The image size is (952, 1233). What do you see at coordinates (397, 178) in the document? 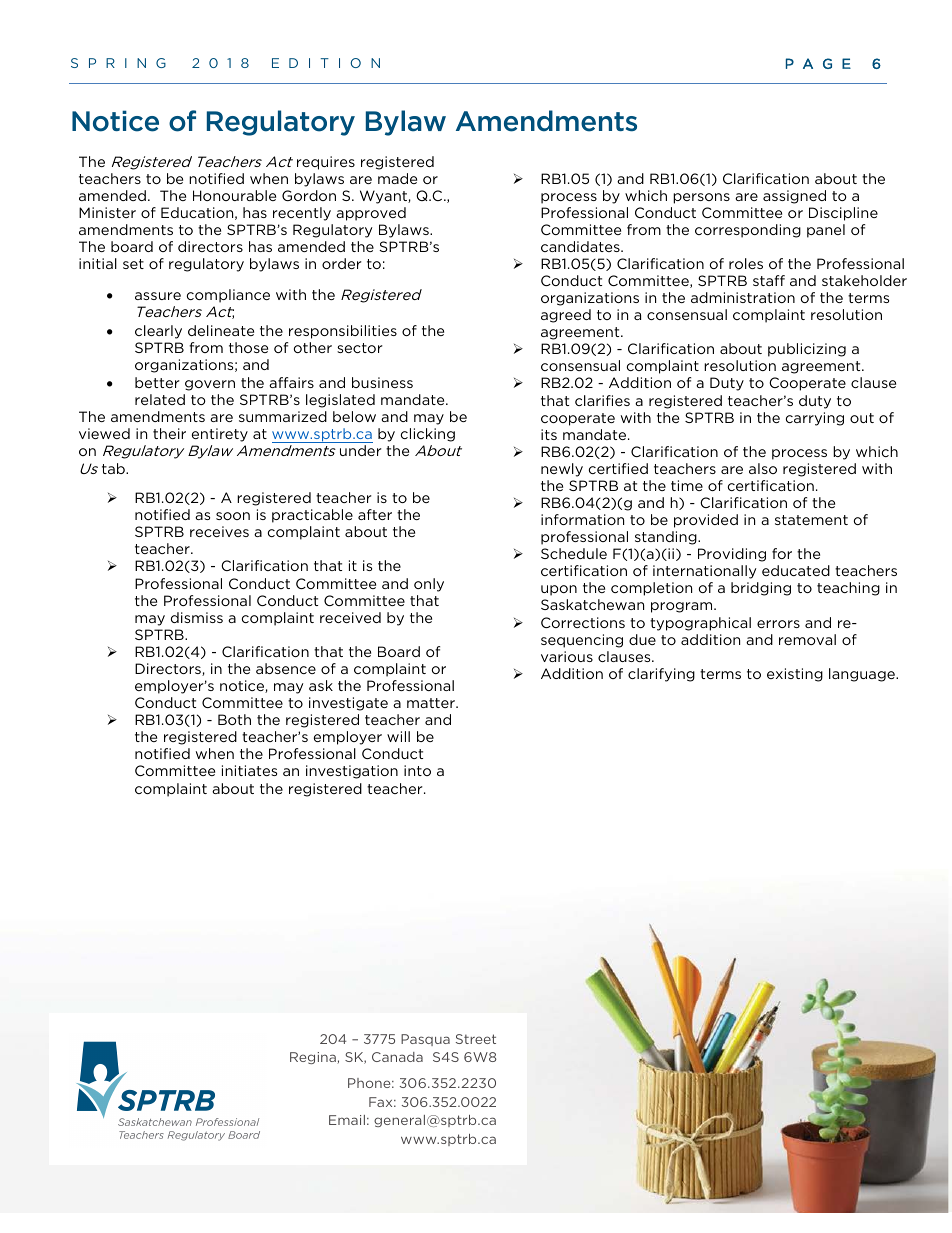
I see `made` at bounding box center [397, 178].
